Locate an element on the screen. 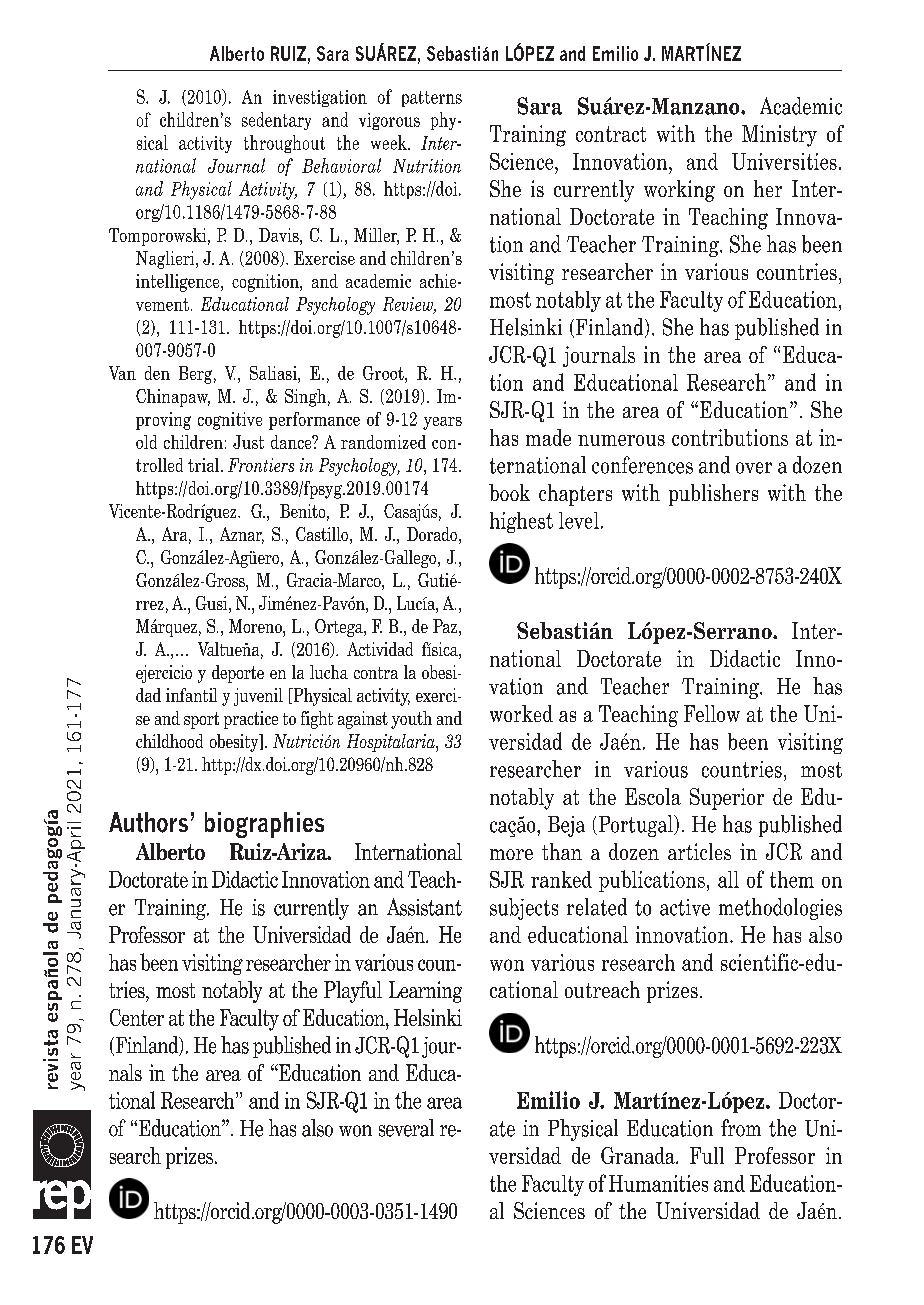  sedentary is located at coordinates (276, 121).
